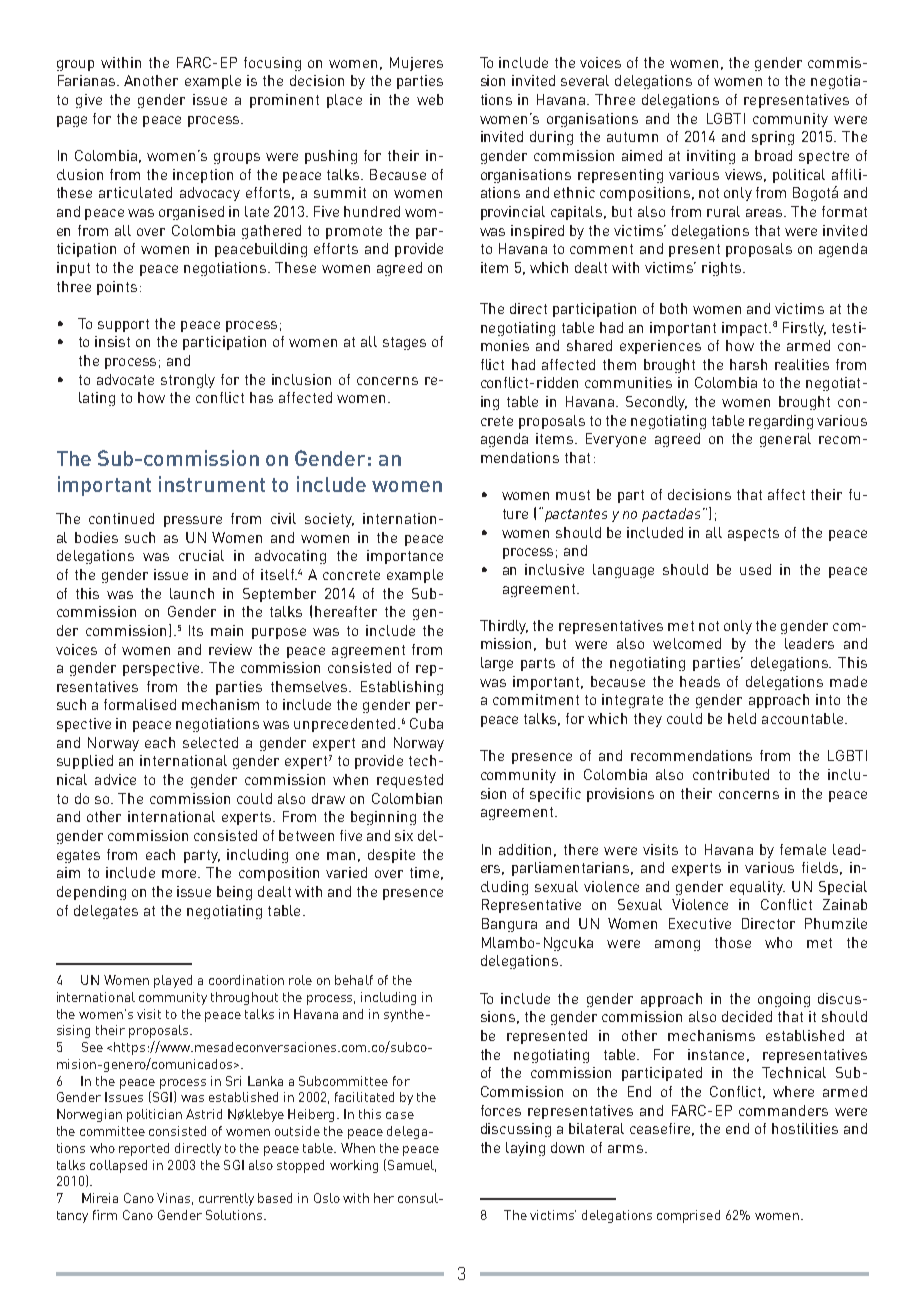  Describe the element at coordinates (212, 484) in the screenshot. I see `instrument` at that location.
